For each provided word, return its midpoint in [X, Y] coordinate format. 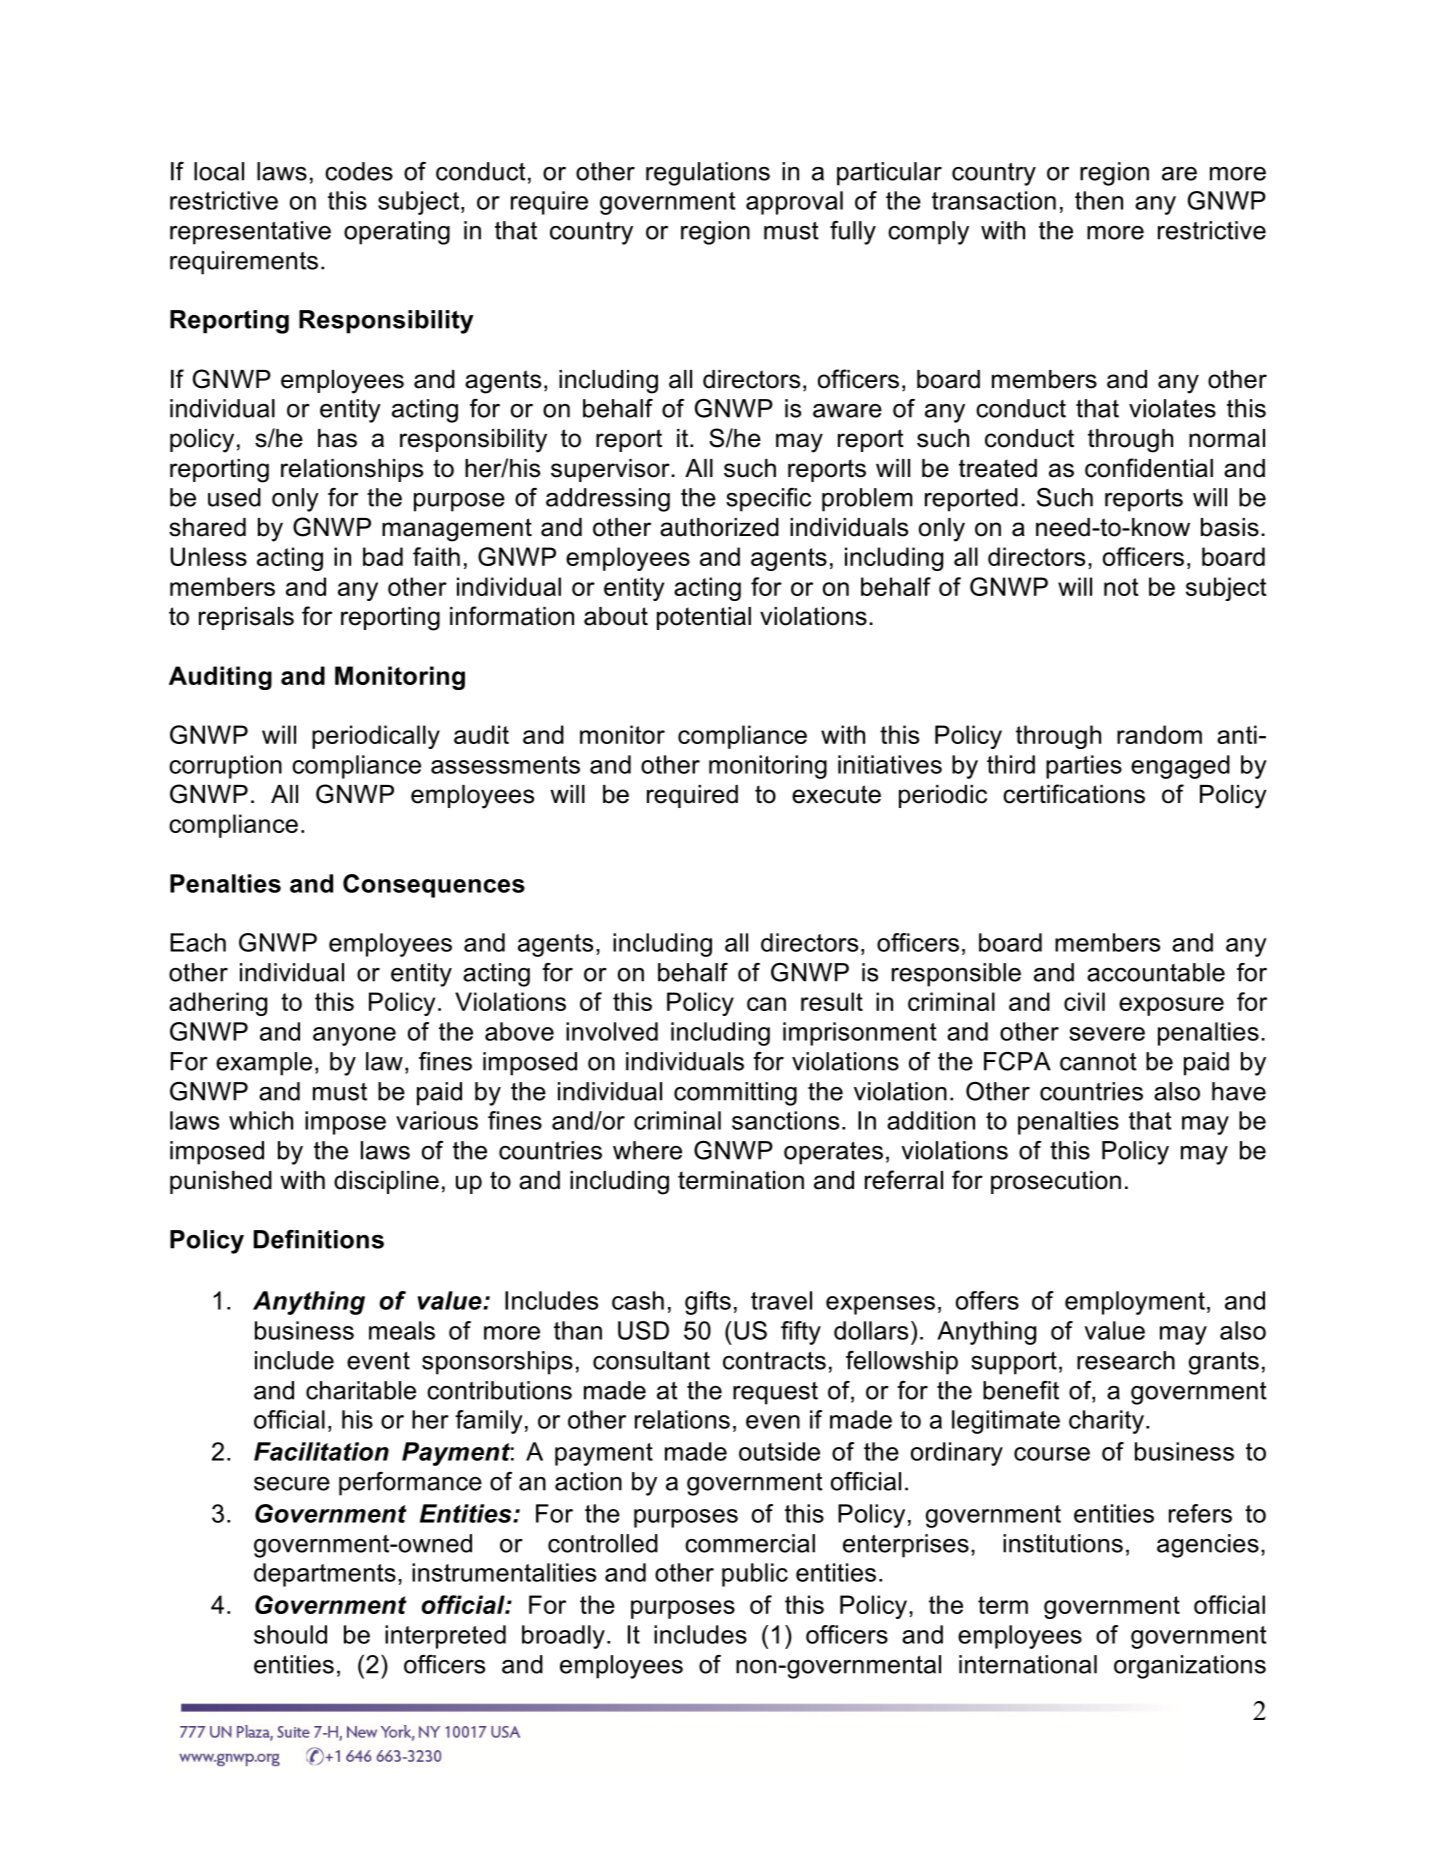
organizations [1190, 1667]
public [755, 1575]
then [1099, 200]
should [290, 1634]
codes [359, 171]
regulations [708, 174]
